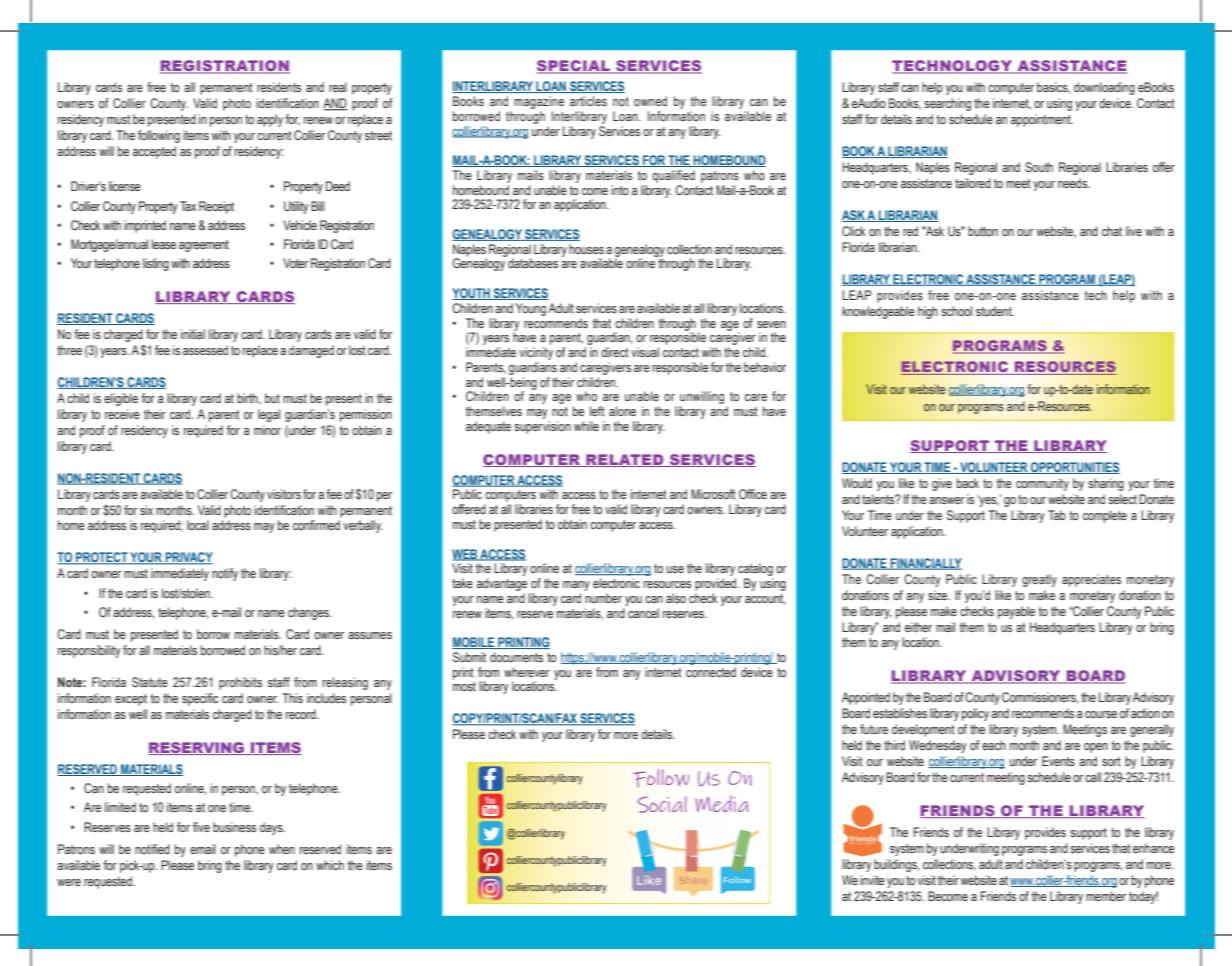  What do you see at coordinates (146, 510) in the document?
I see `six` at bounding box center [146, 510].
